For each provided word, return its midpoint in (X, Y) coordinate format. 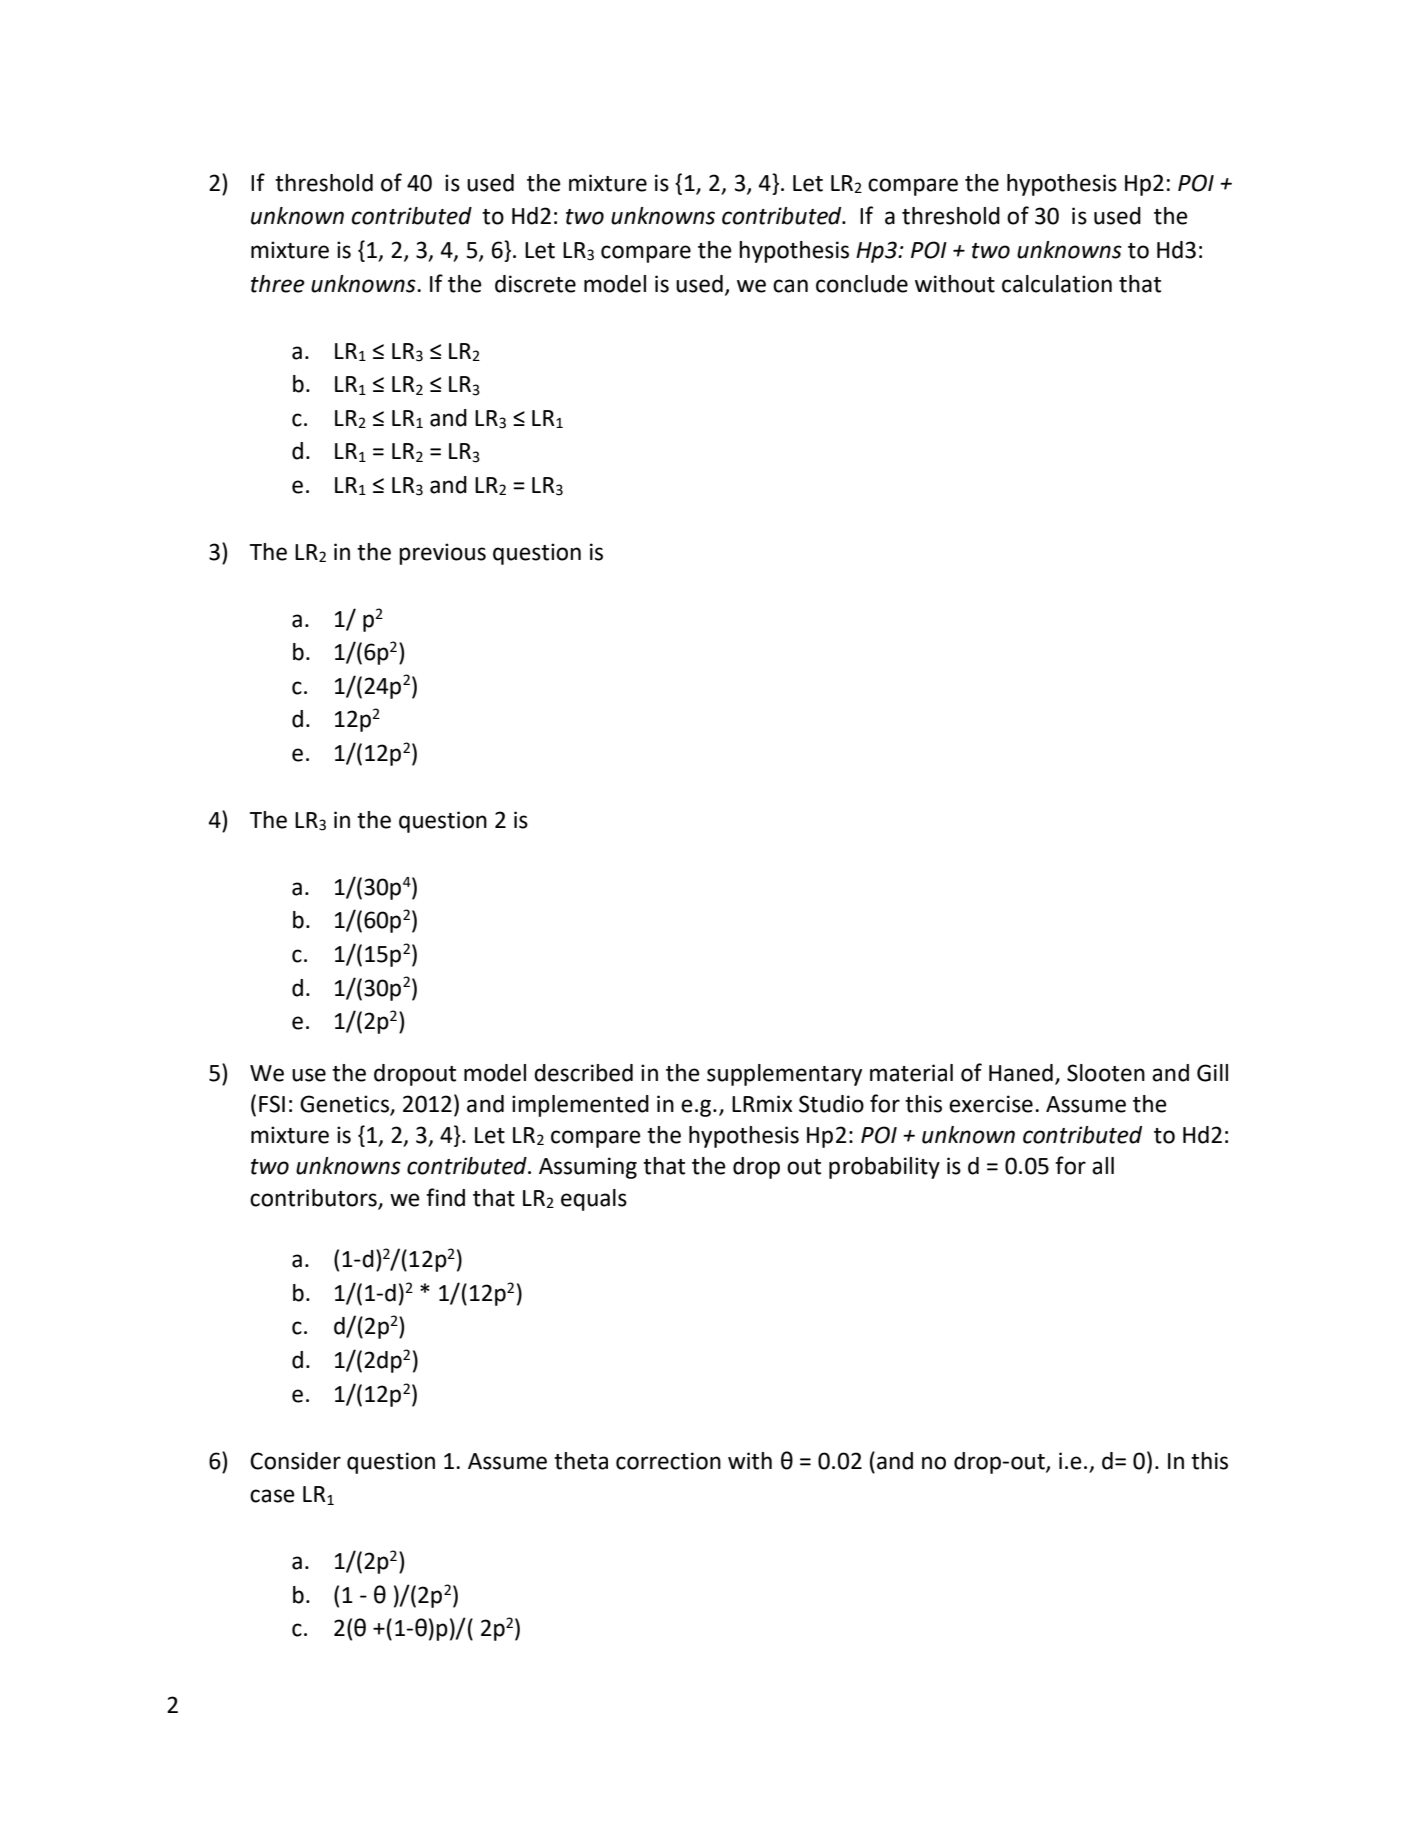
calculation (1057, 284)
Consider (295, 1461)
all (1103, 1166)
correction (668, 1461)
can (790, 286)
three (278, 284)
